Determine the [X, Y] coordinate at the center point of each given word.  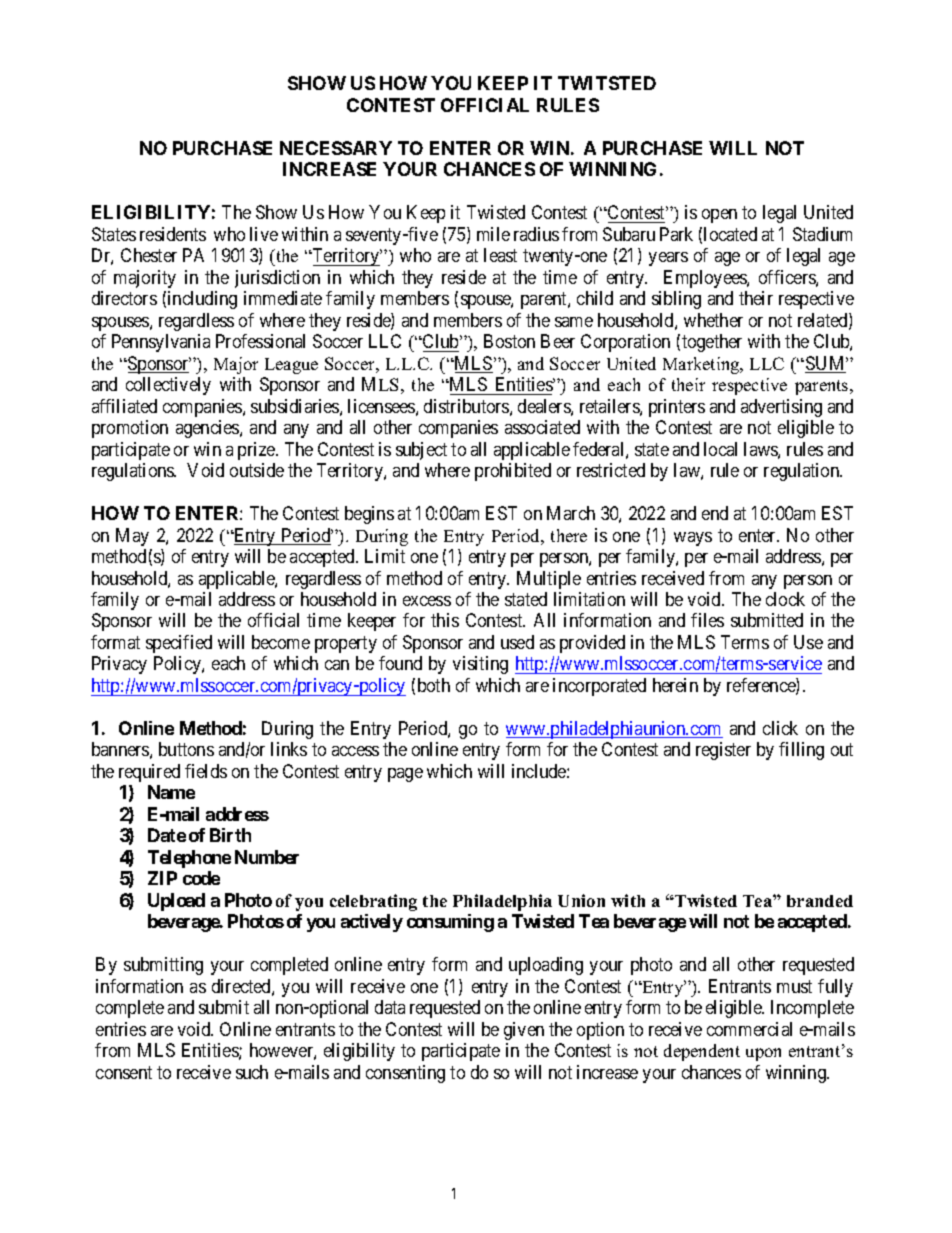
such [252, 1072]
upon [763, 1054]
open [719, 216]
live [264, 234]
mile [493, 234]
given [524, 1031]
